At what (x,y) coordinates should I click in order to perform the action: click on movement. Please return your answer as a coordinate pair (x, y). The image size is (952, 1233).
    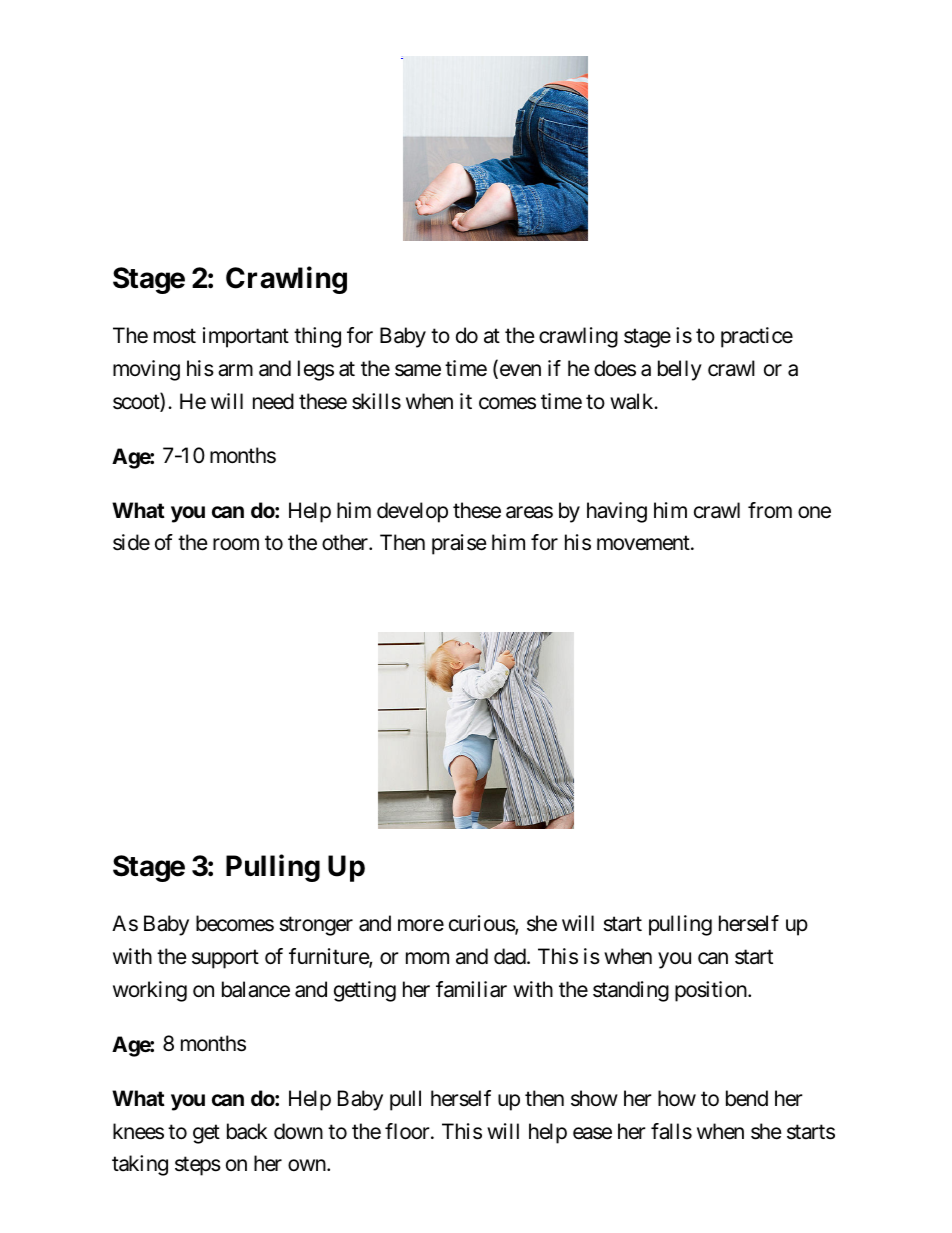
    Looking at the image, I should click on (643, 543).
